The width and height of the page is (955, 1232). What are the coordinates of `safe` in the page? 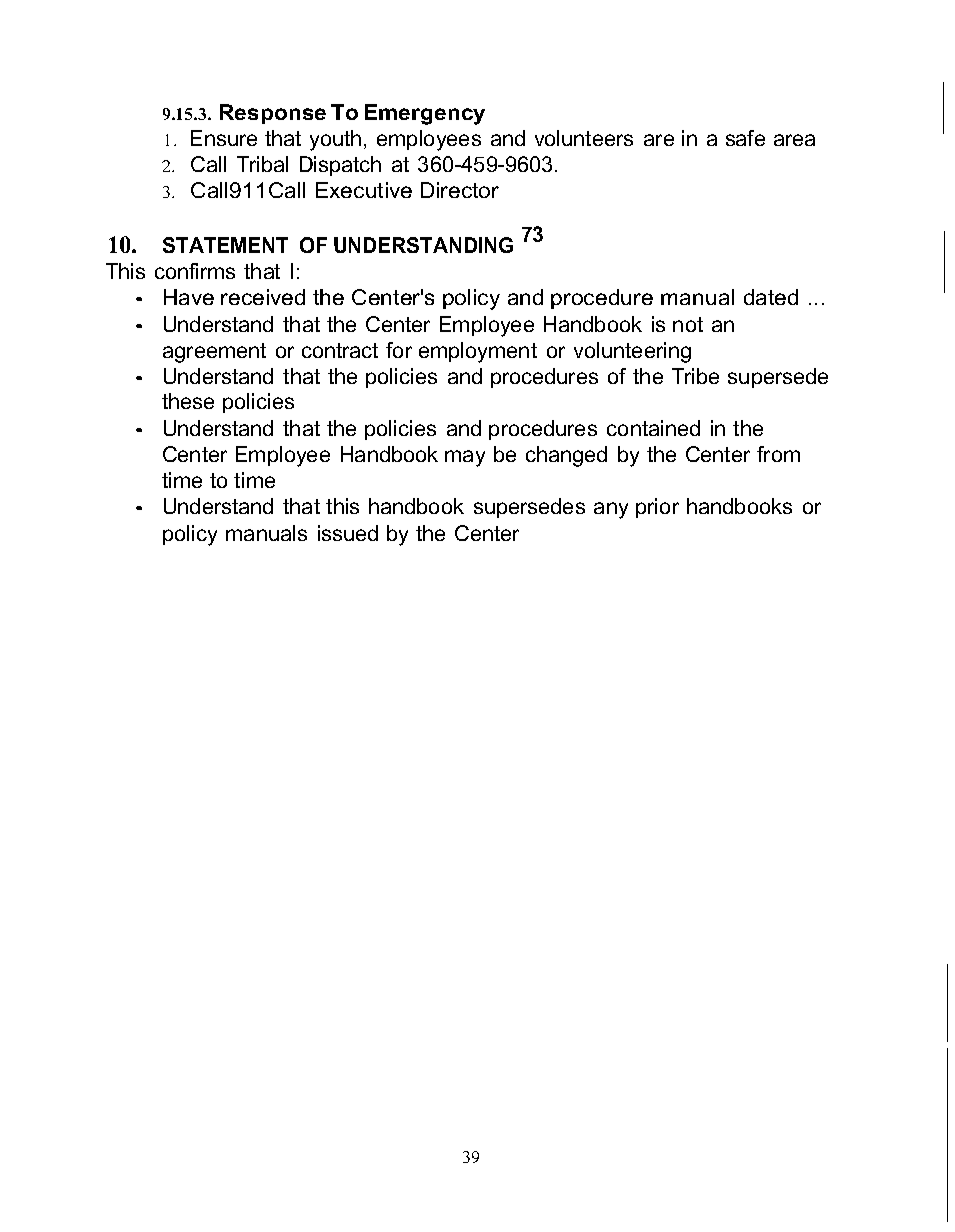 It's located at (745, 138).
